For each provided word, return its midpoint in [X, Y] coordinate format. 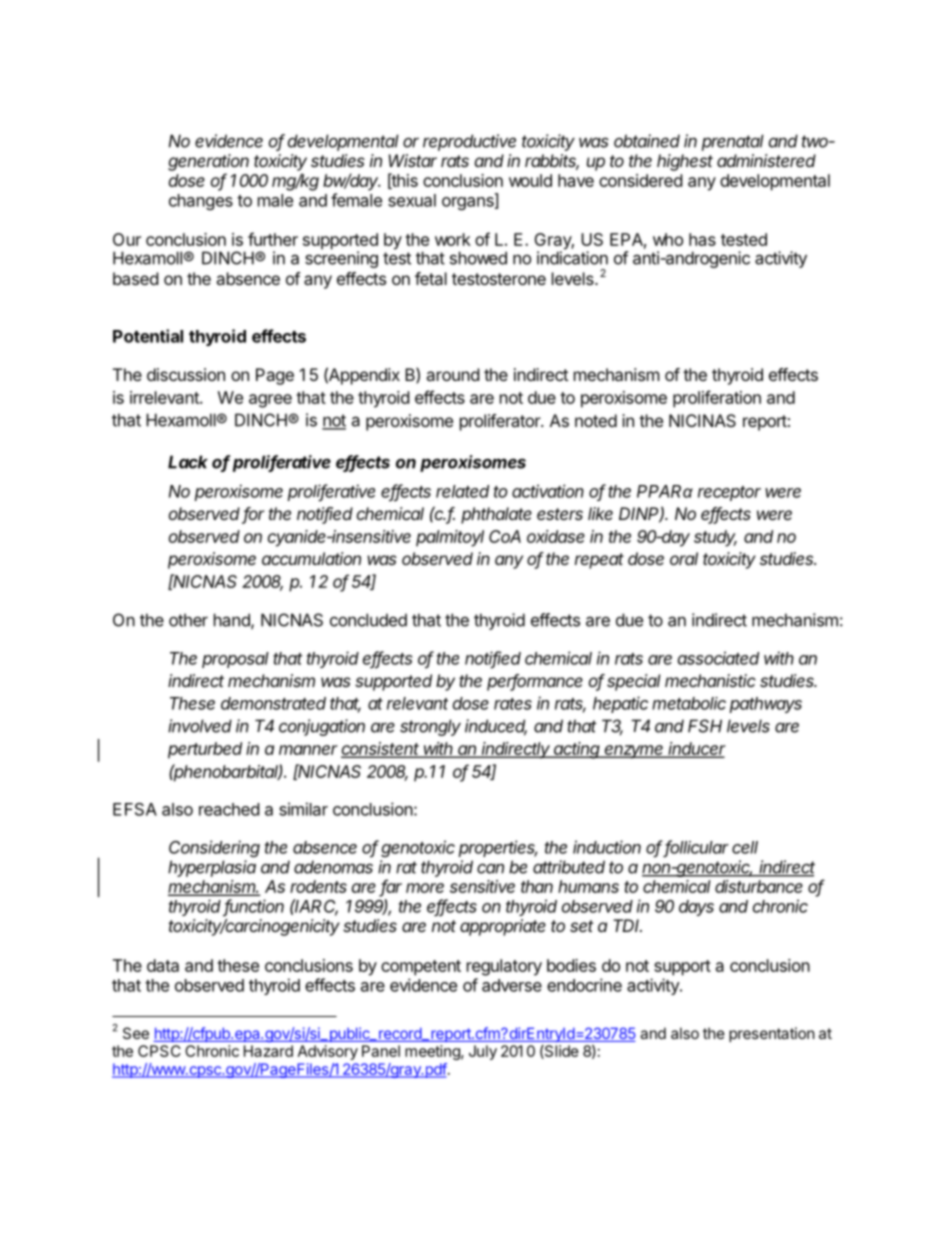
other [188, 620]
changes [201, 202]
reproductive [469, 142]
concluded [368, 620]
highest [685, 162]
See [136, 1033]
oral [684, 558]
